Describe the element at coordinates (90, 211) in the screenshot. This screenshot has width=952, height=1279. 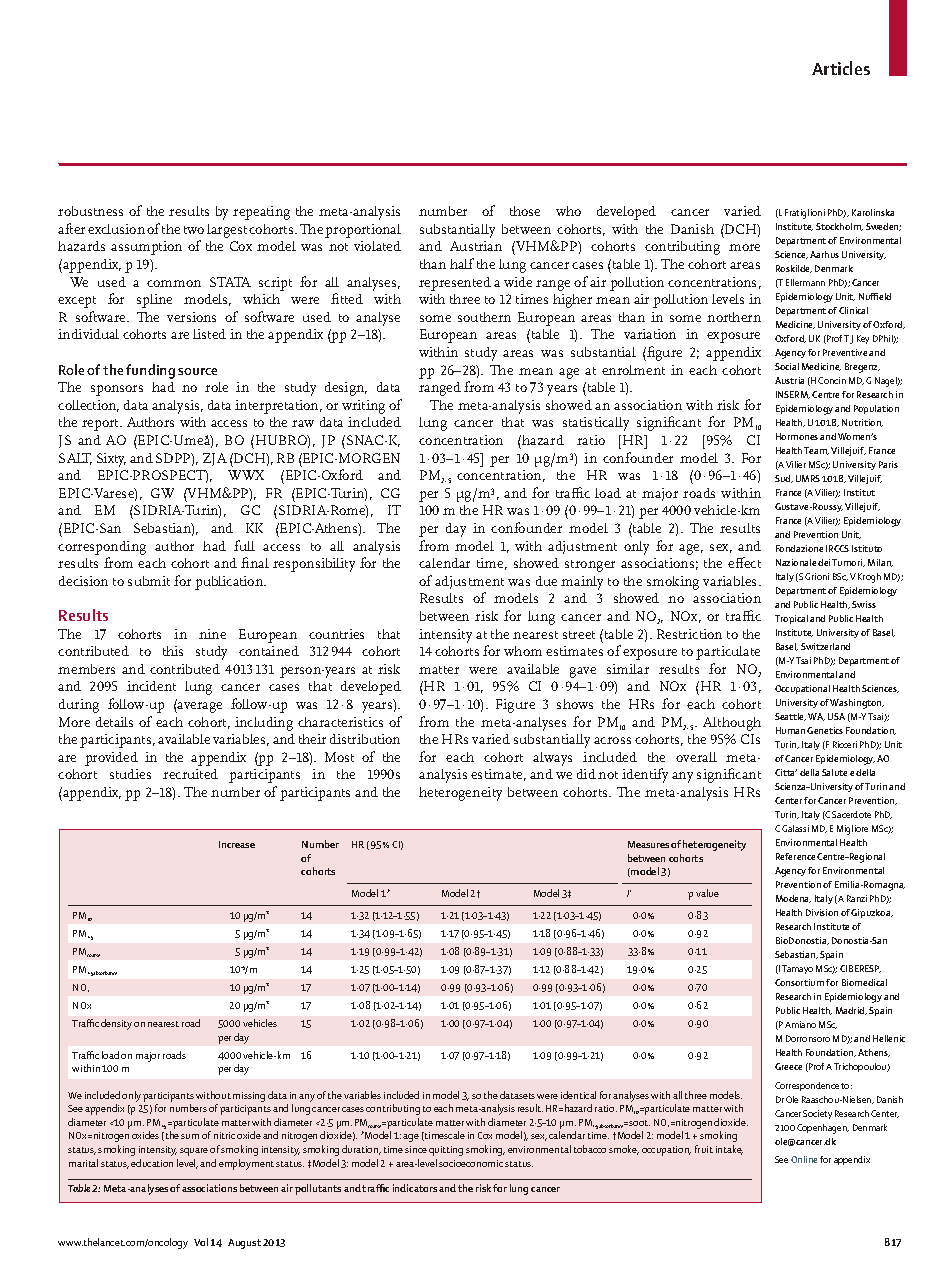
I see `robustness` at that location.
